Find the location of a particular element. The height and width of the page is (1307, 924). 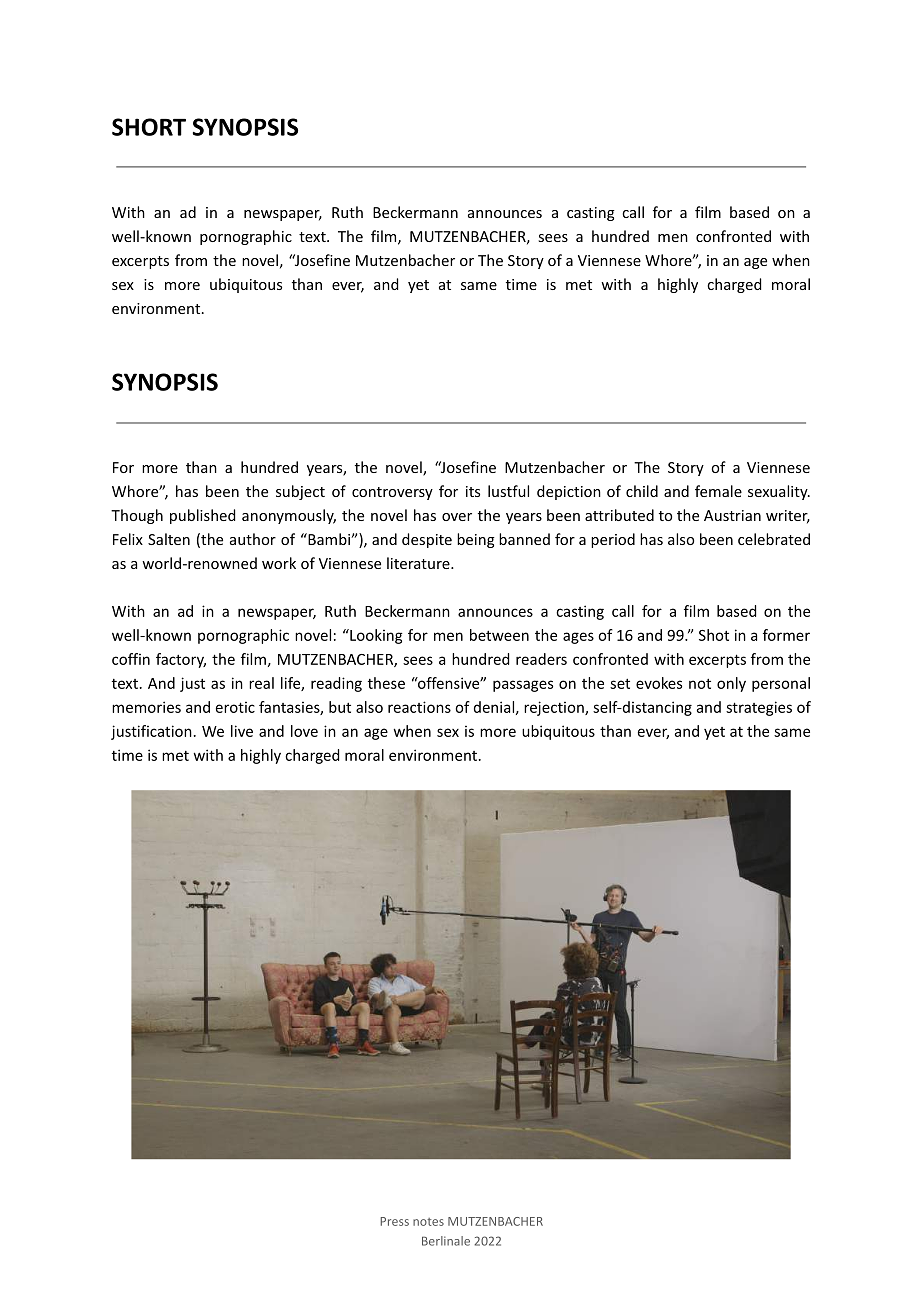

live is located at coordinates (242, 731).
